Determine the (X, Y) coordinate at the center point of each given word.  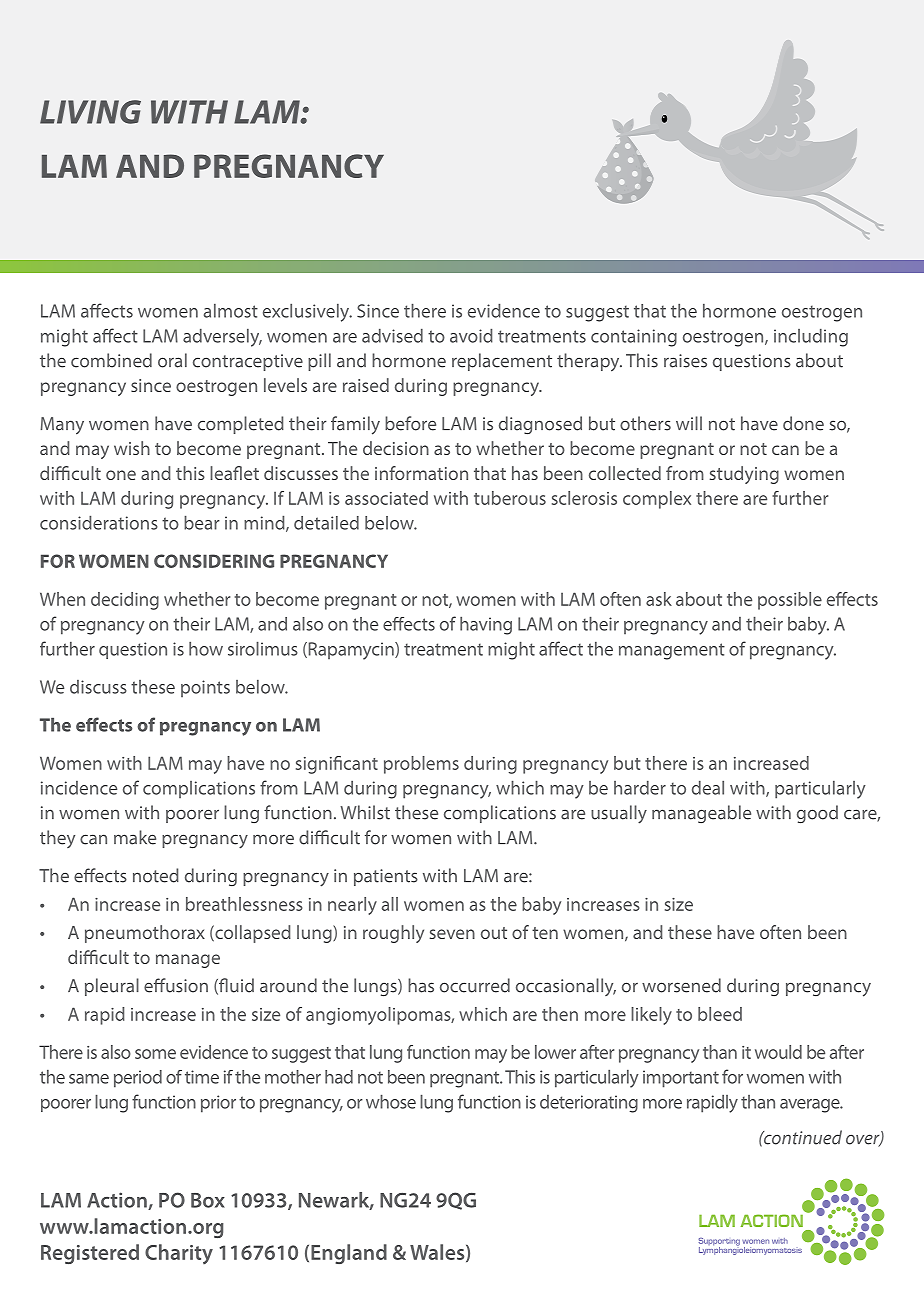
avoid (471, 335)
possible (790, 601)
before (410, 423)
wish (132, 448)
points (205, 689)
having (486, 625)
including (811, 337)
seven (452, 934)
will (689, 423)
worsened (681, 985)
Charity (179, 1254)
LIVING (90, 112)
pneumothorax (145, 934)
